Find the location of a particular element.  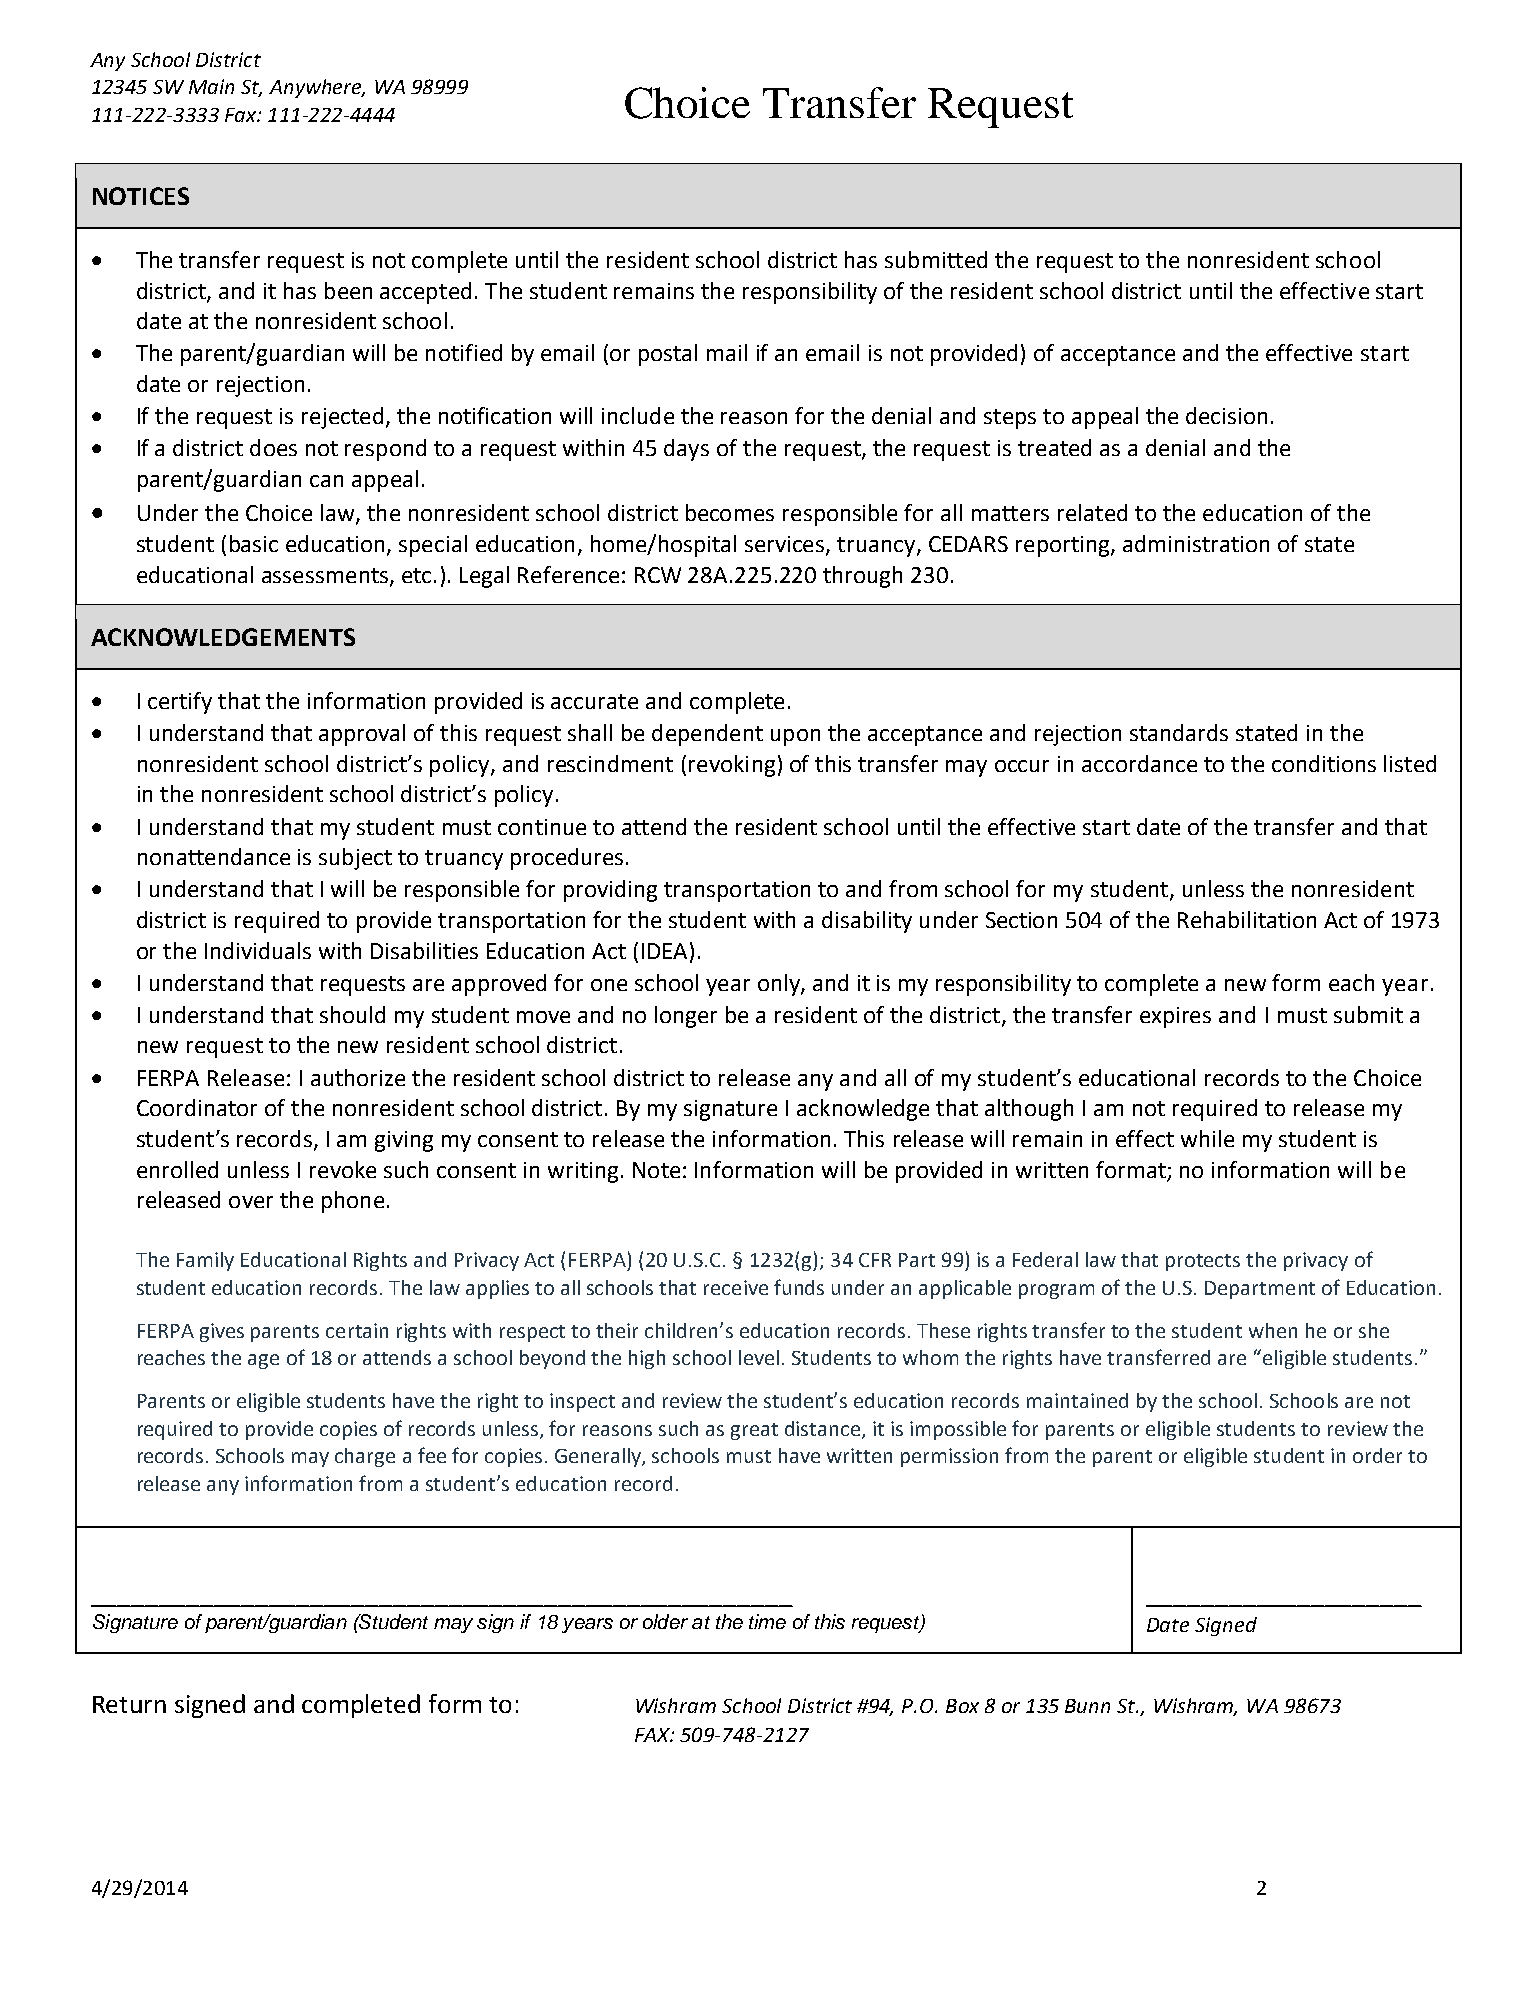

only is located at coordinates (780, 985).
